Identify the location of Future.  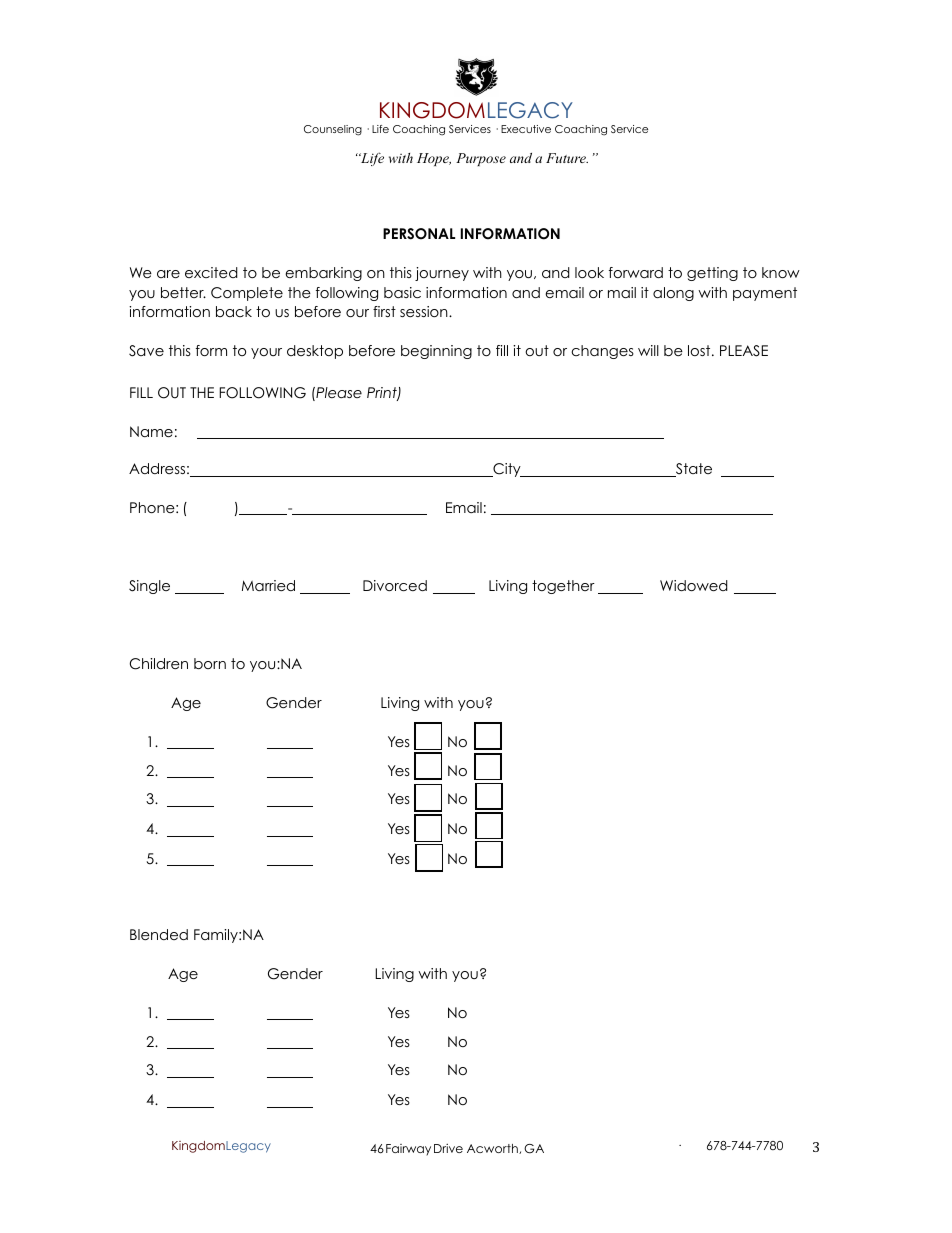
(567, 158).
